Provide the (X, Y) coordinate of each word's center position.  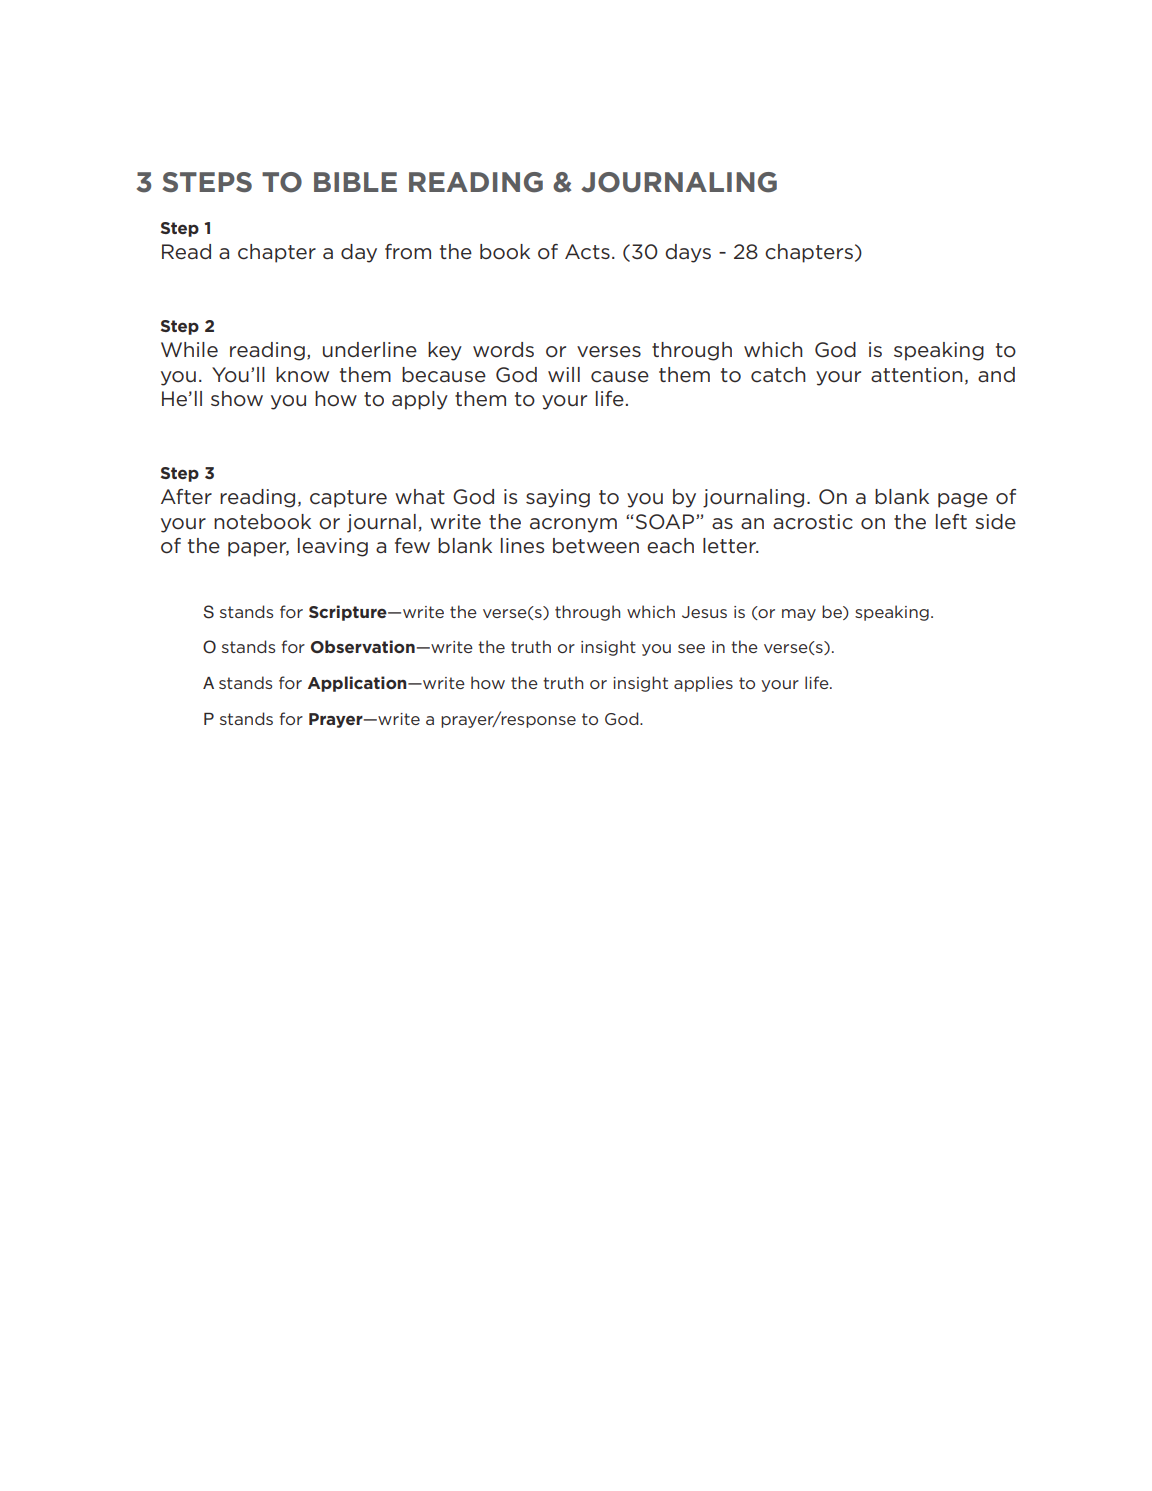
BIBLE (355, 182)
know (302, 375)
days (688, 253)
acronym (573, 525)
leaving (333, 547)
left (951, 521)
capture (348, 499)
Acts (587, 252)
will (564, 374)
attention (917, 375)
